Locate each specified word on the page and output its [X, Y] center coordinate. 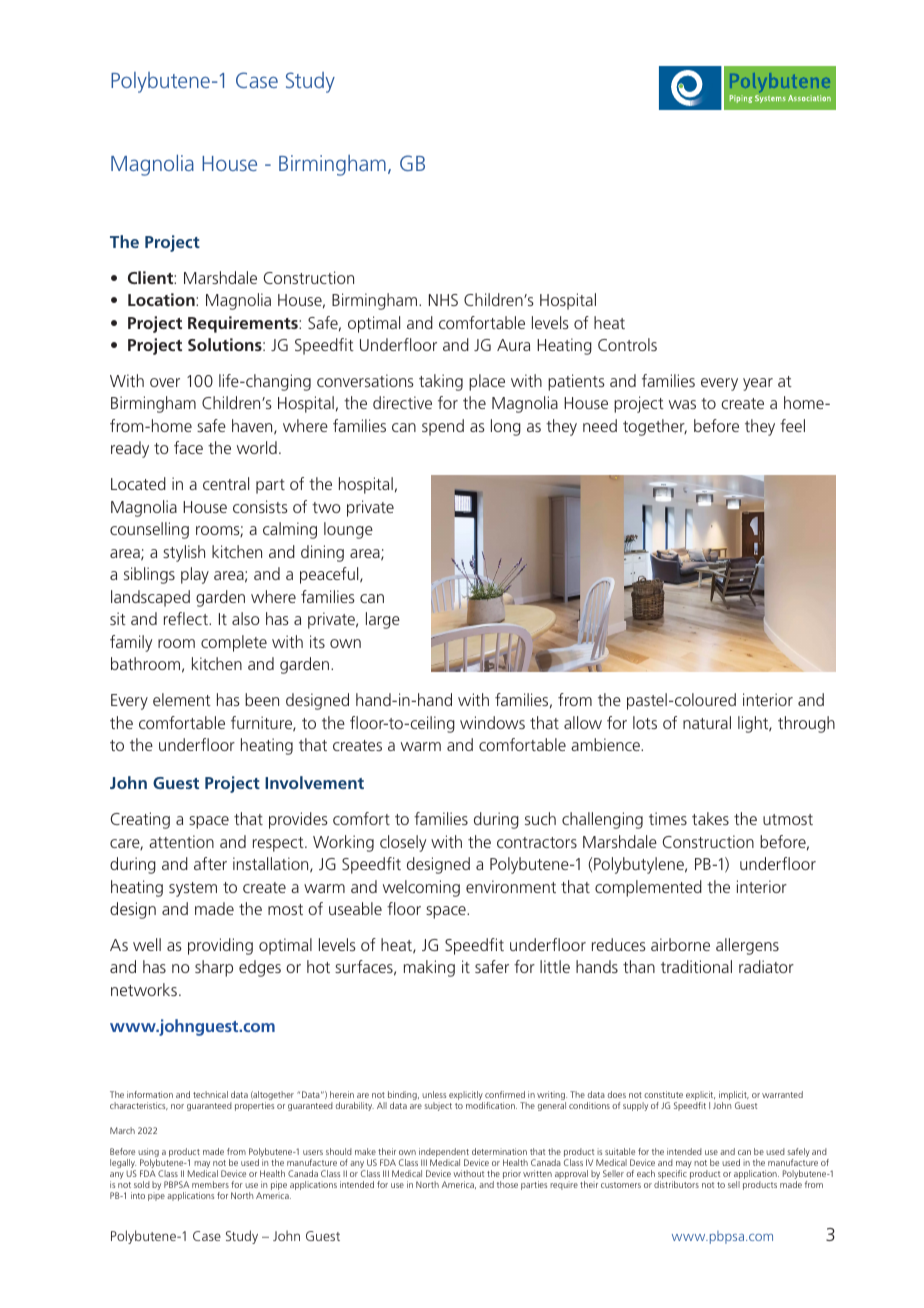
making [429, 968]
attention [181, 841]
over [165, 382]
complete [234, 643]
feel [792, 425]
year [758, 384]
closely [403, 843]
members [210, 1184]
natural [707, 722]
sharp [214, 968]
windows [492, 722]
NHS [443, 300]
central [226, 483]
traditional [696, 966]
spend [443, 427]
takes [710, 818]
